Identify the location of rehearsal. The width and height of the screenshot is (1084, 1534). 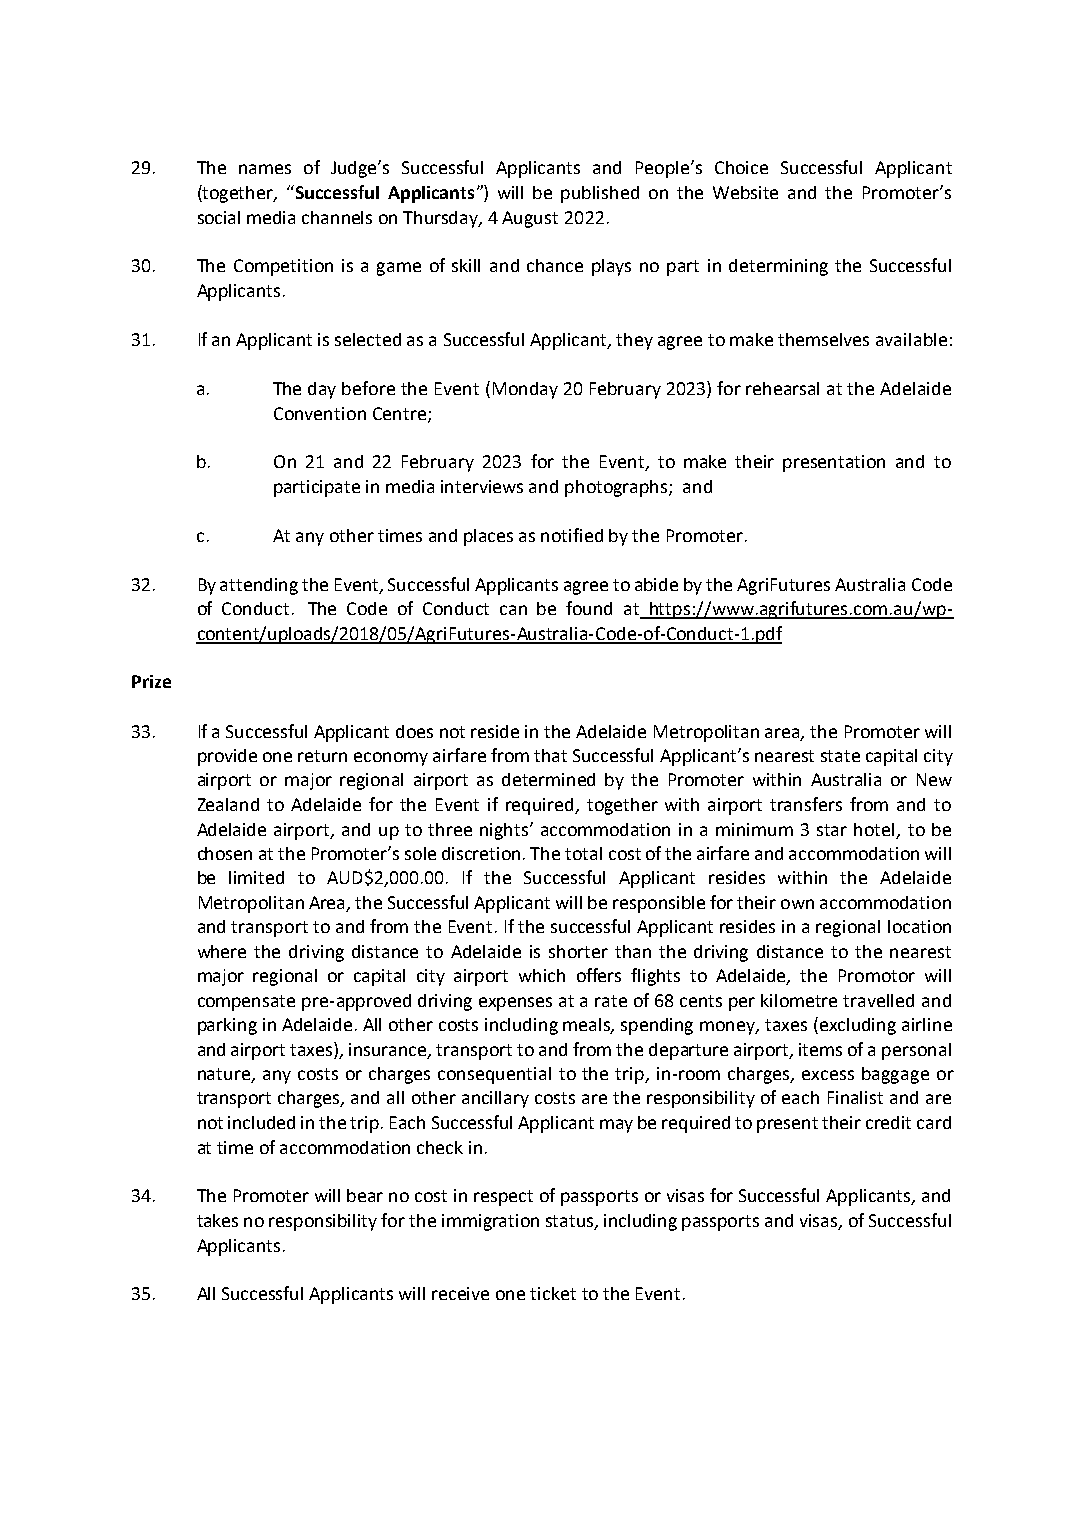
(782, 388).
